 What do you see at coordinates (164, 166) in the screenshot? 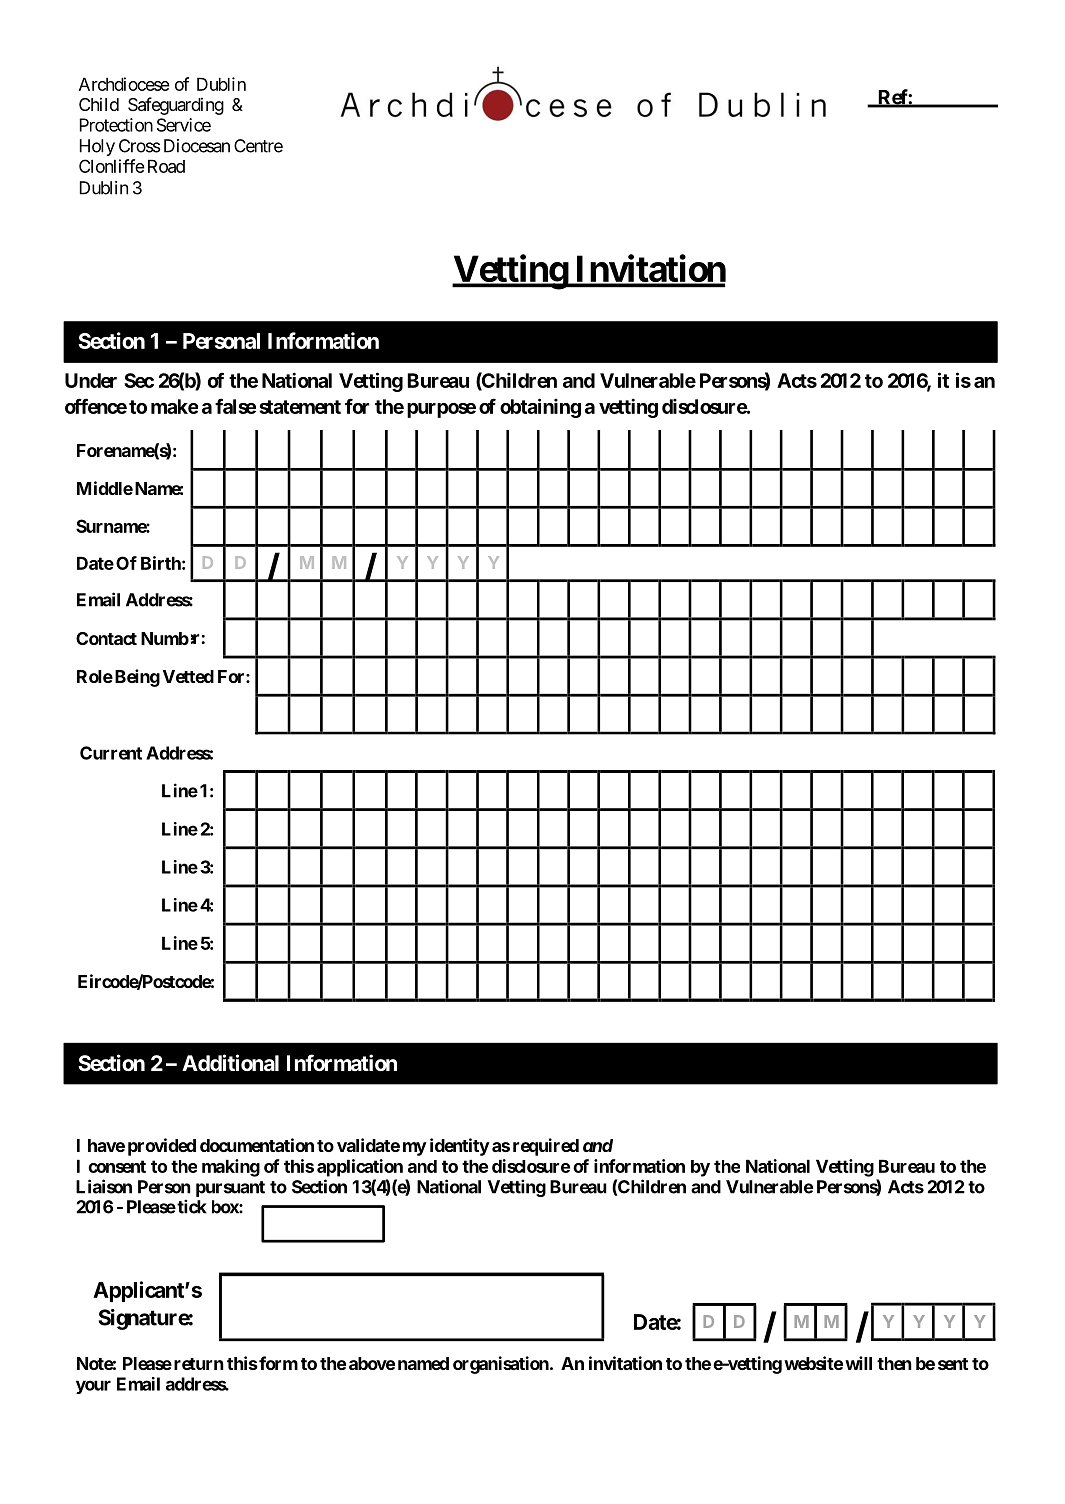
I see `Road` at bounding box center [164, 166].
